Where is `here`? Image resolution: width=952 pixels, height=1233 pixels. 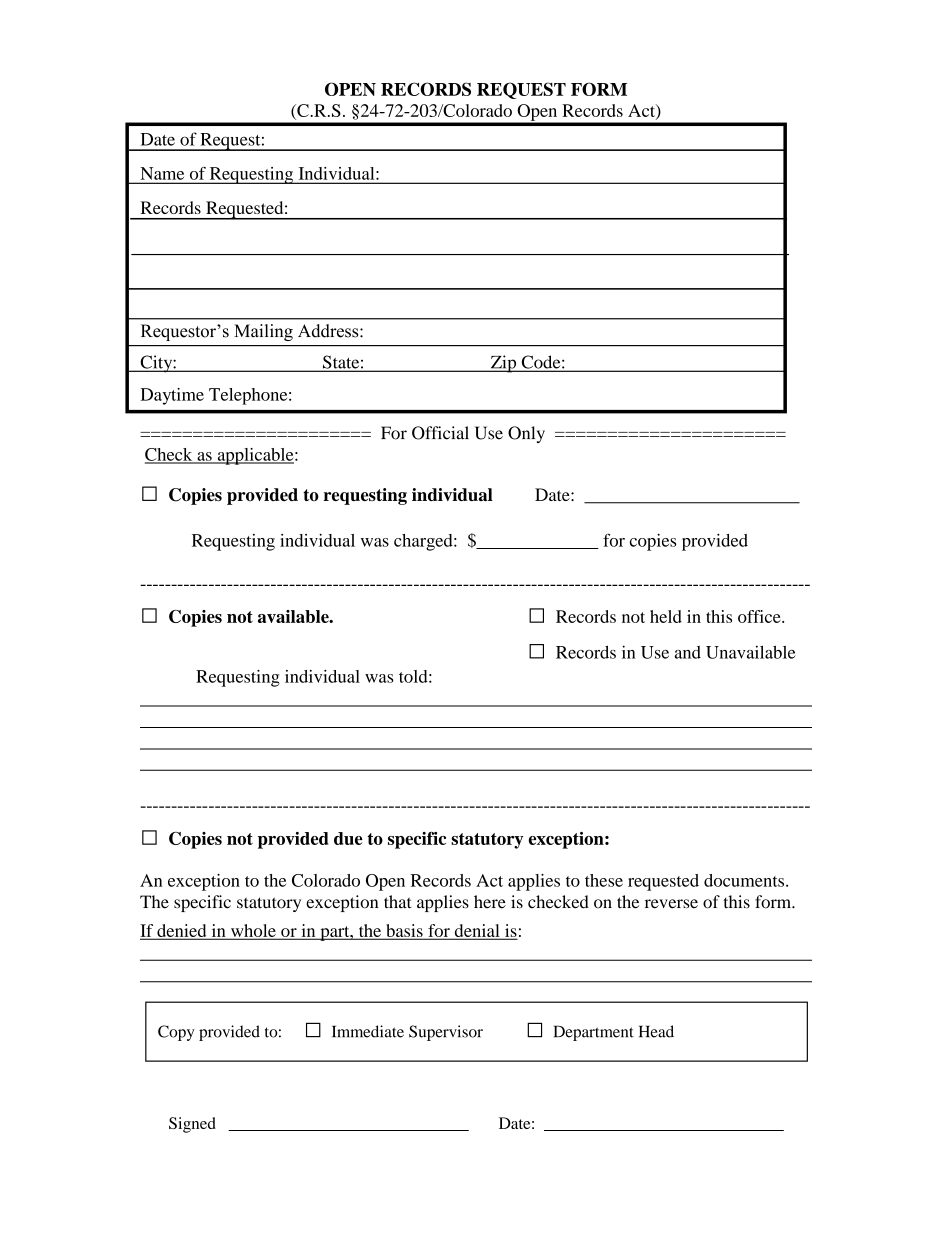
here is located at coordinates (490, 902).
